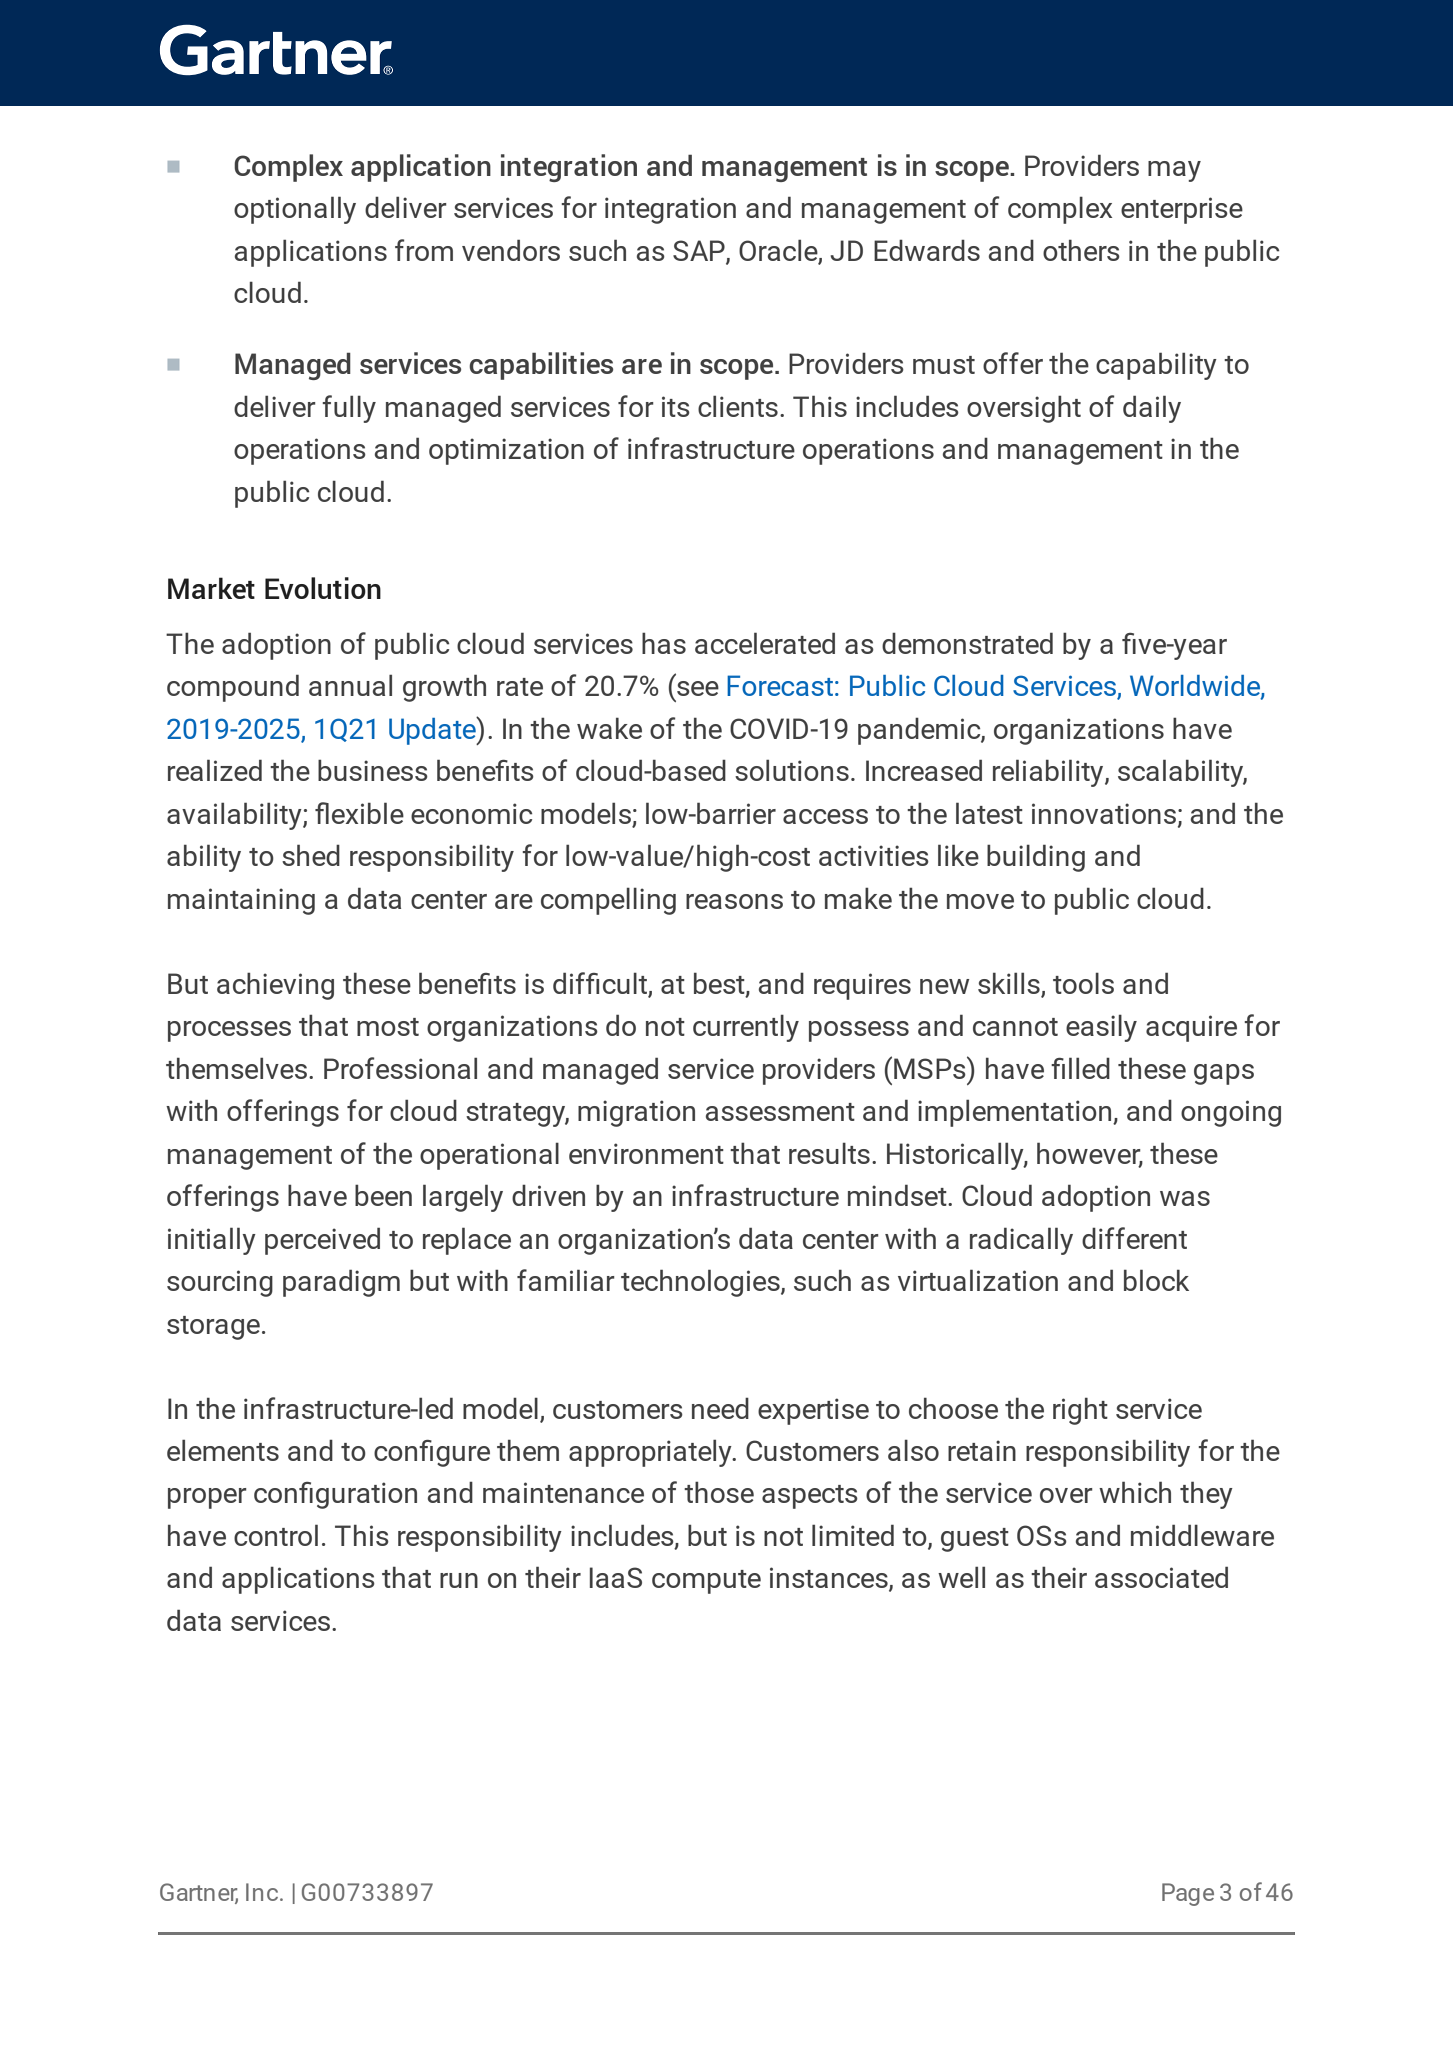  What do you see at coordinates (295, 210) in the screenshot?
I see `optionally` at bounding box center [295, 210].
